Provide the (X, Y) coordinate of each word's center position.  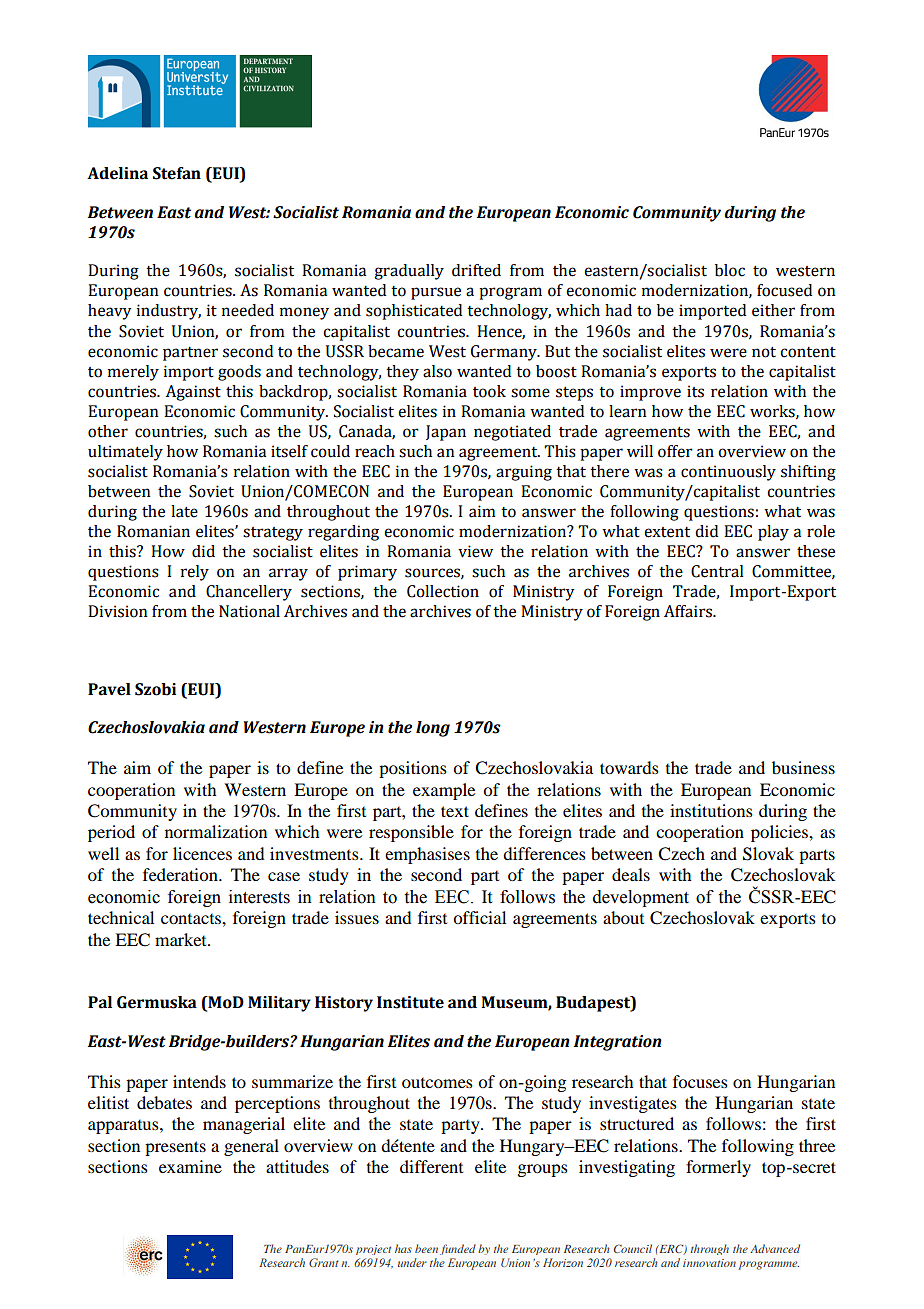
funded (458, 1249)
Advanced (775, 1248)
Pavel (109, 689)
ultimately (125, 453)
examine (190, 1166)
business (803, 767)
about (623, 917)
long (433, 729)
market (182, 939)
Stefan (177, 173)
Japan (446, 433)
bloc (730, 270)
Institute (410, 1002)
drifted (476, 270)
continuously (728, 473)
